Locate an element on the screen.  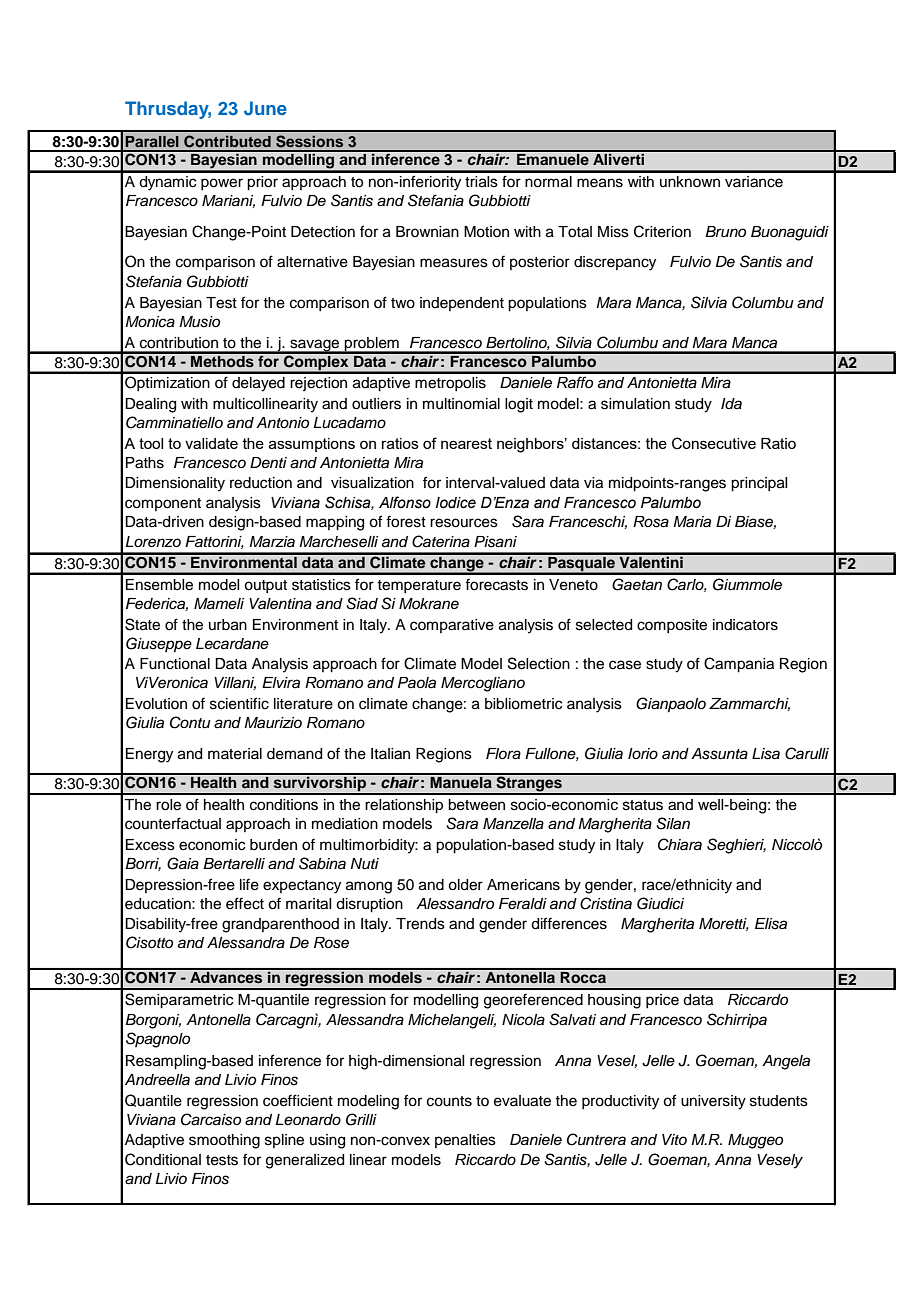
Motion is located at coordinates (486, 232).
